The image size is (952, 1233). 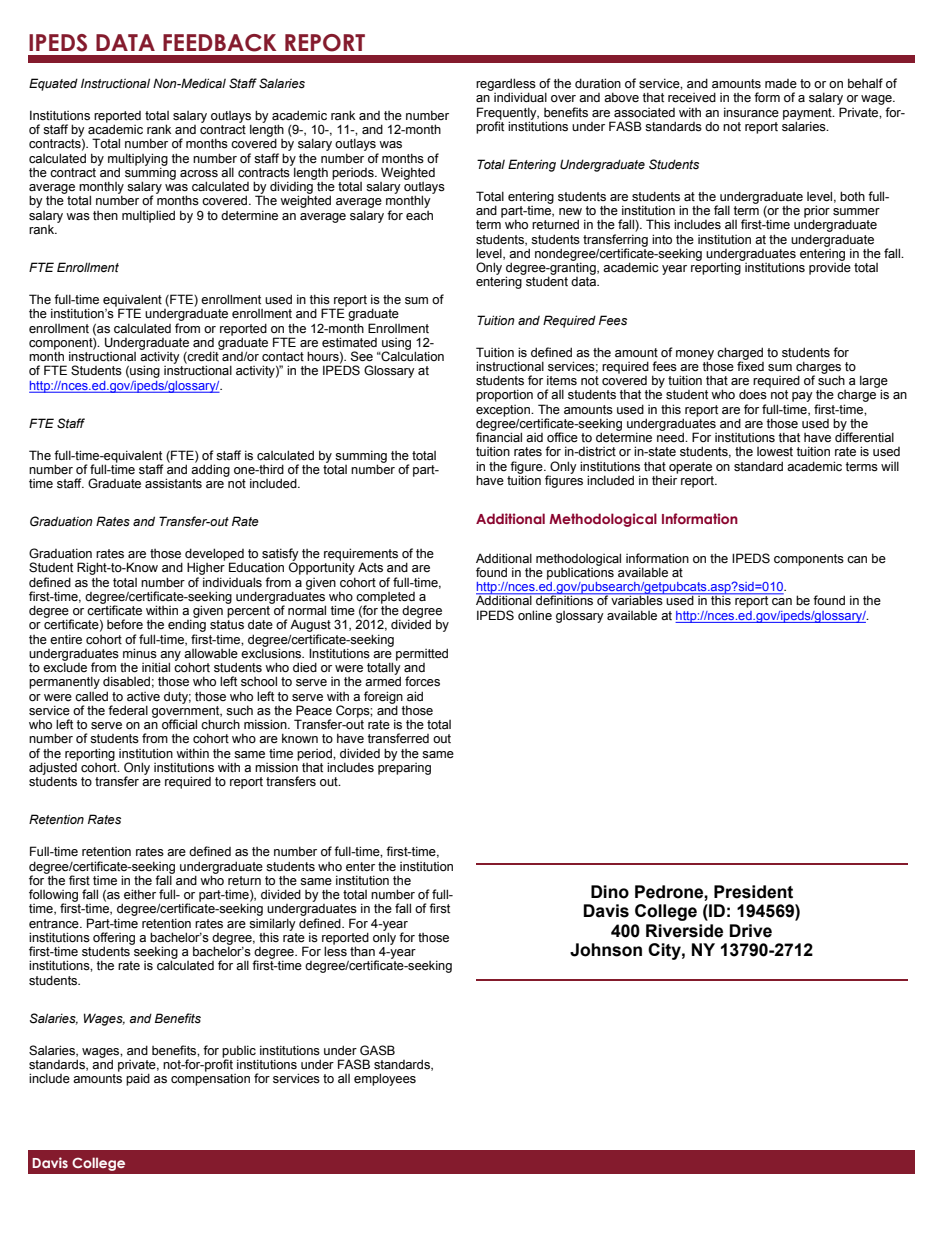 I want to click on adding, so click(x=210, y=469).
